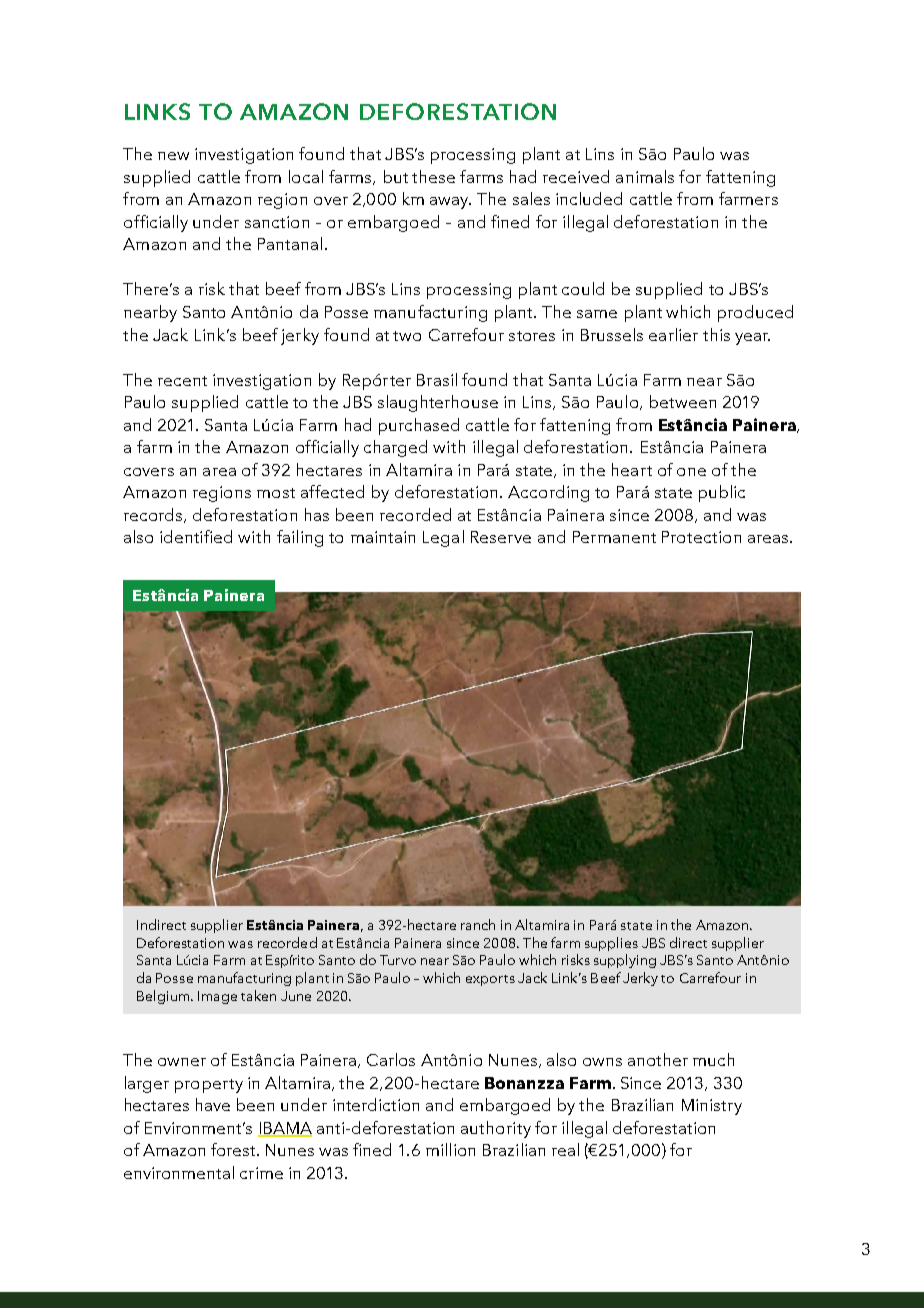 This image has height=1308, width=924. I want to click on away, so click(450, 203).
